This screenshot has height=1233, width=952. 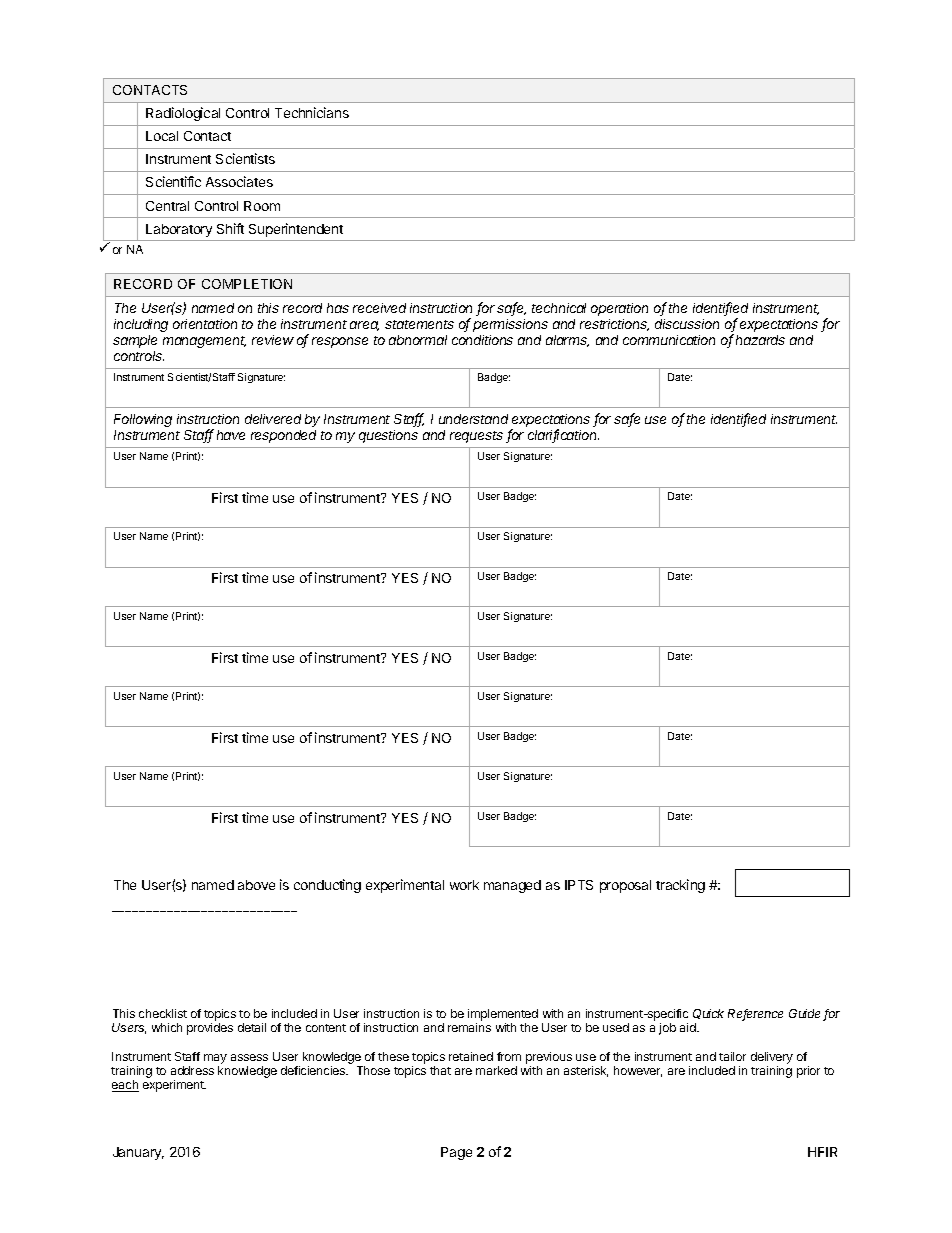 What do you see at coordinates (183, 114) in the screenshot?
I see `Radiological` at bounding box center [183, 114].
